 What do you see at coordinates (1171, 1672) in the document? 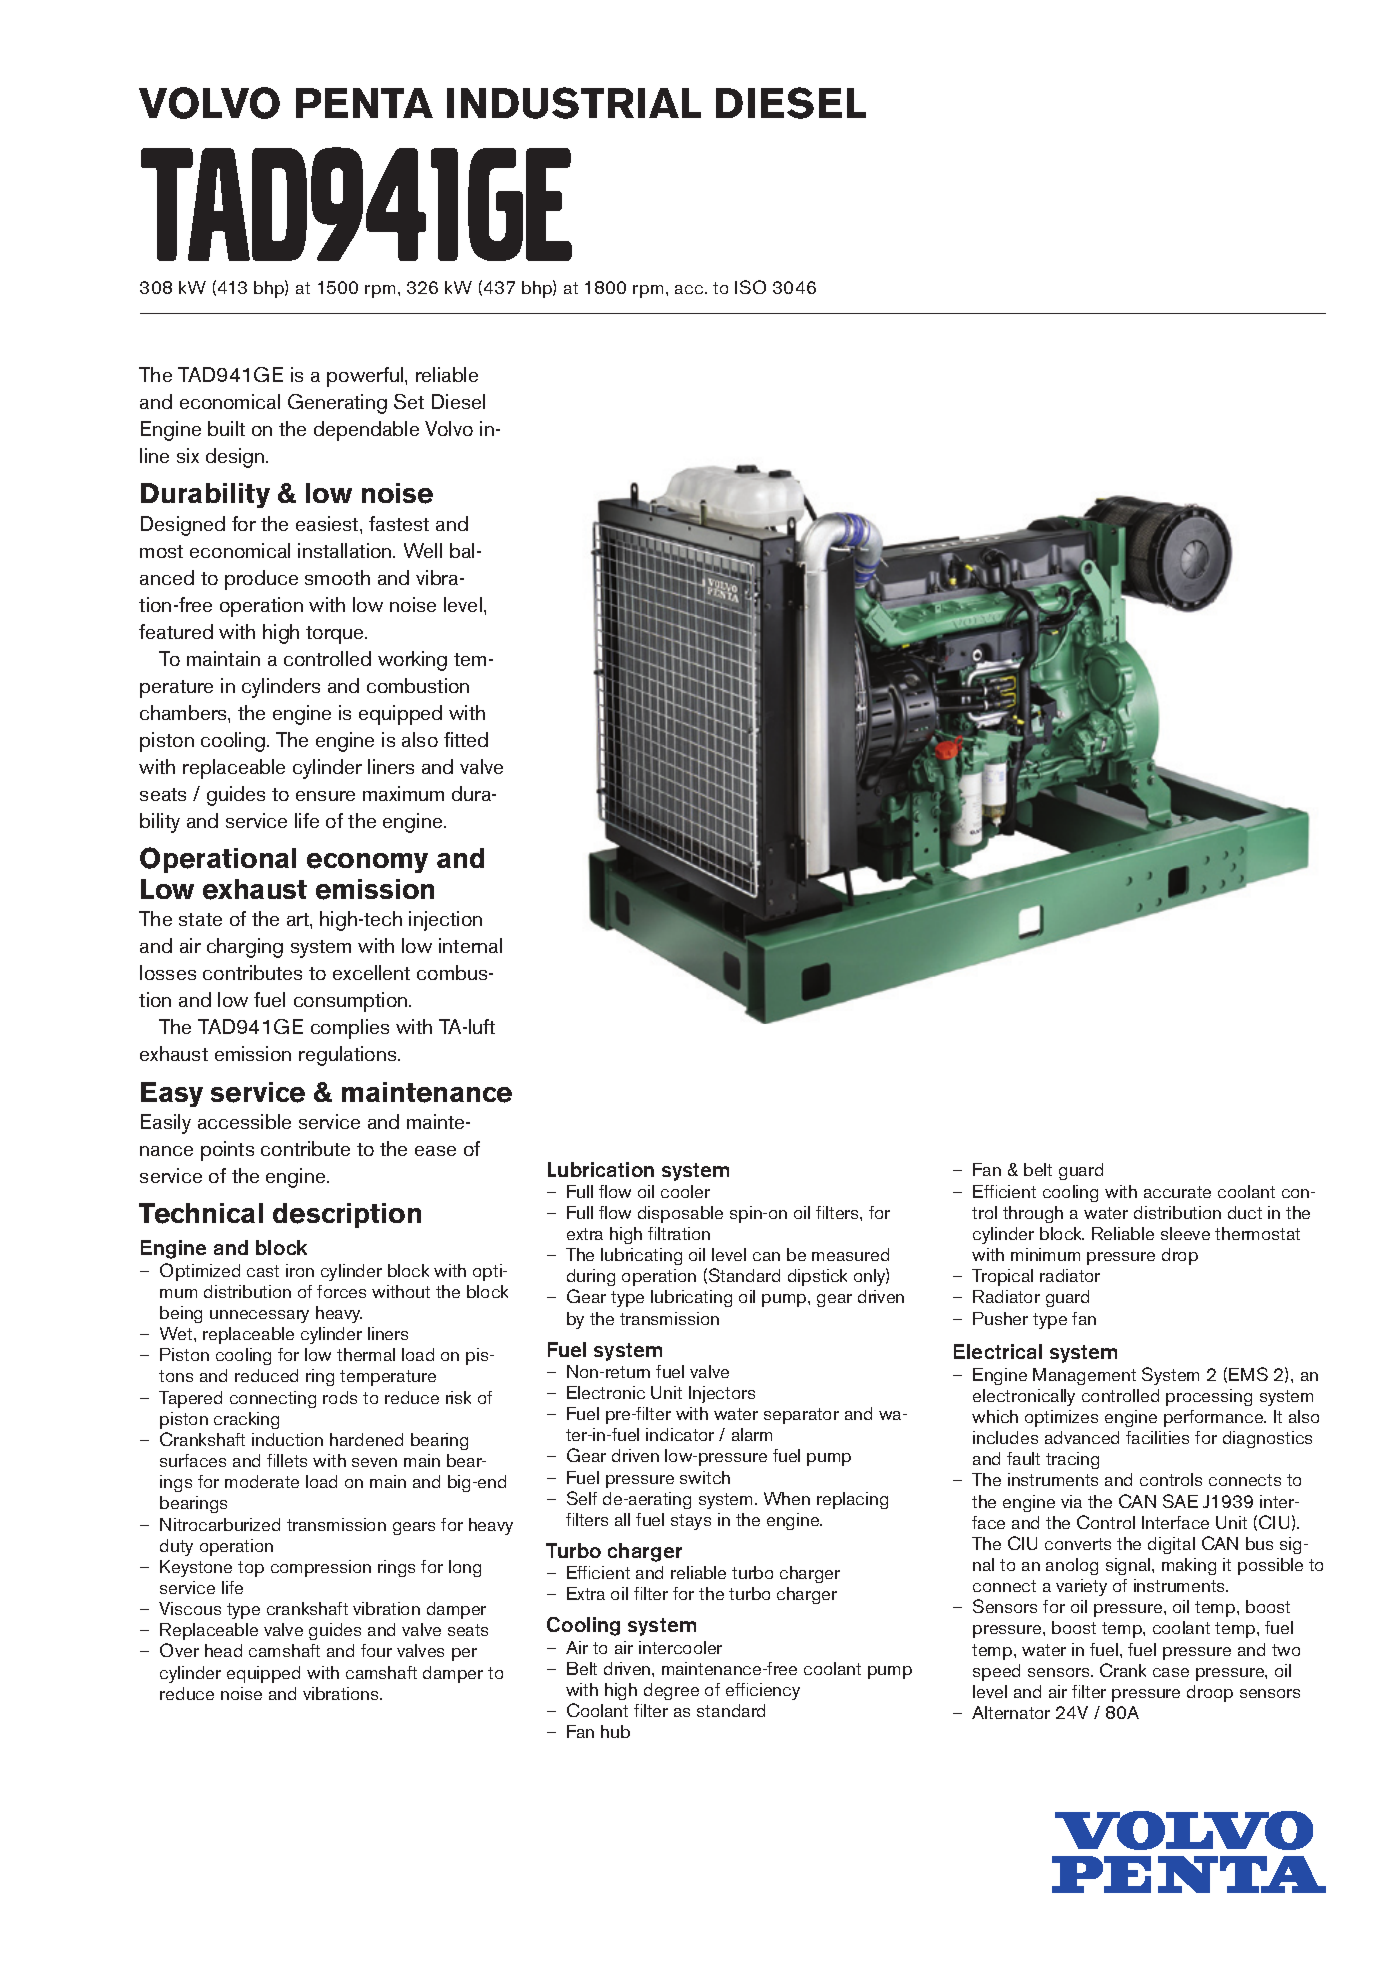
I see `case` at bounding box center [1171, 1672].
